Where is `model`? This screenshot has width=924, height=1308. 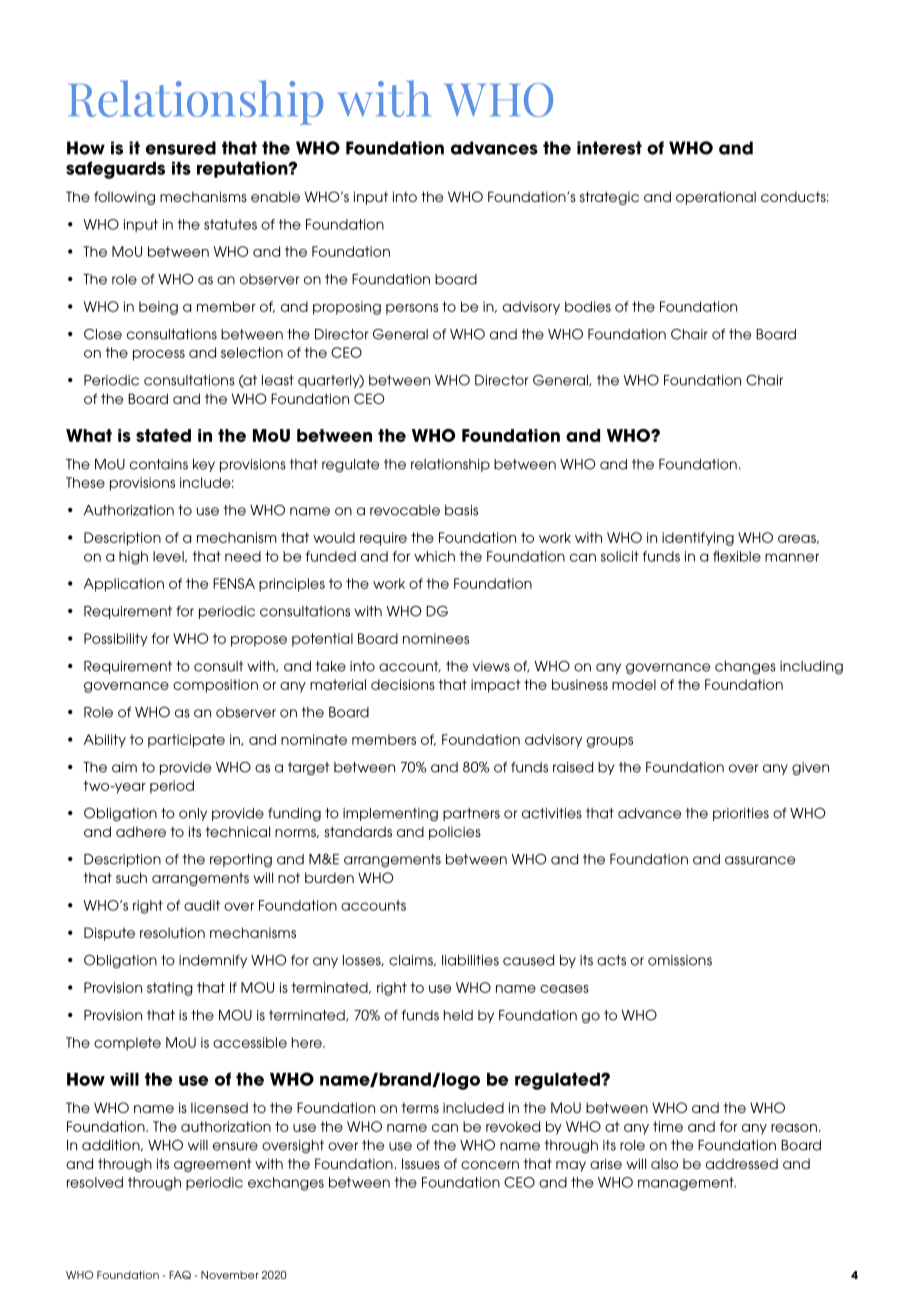
model is located at coordinates (634, 684).
